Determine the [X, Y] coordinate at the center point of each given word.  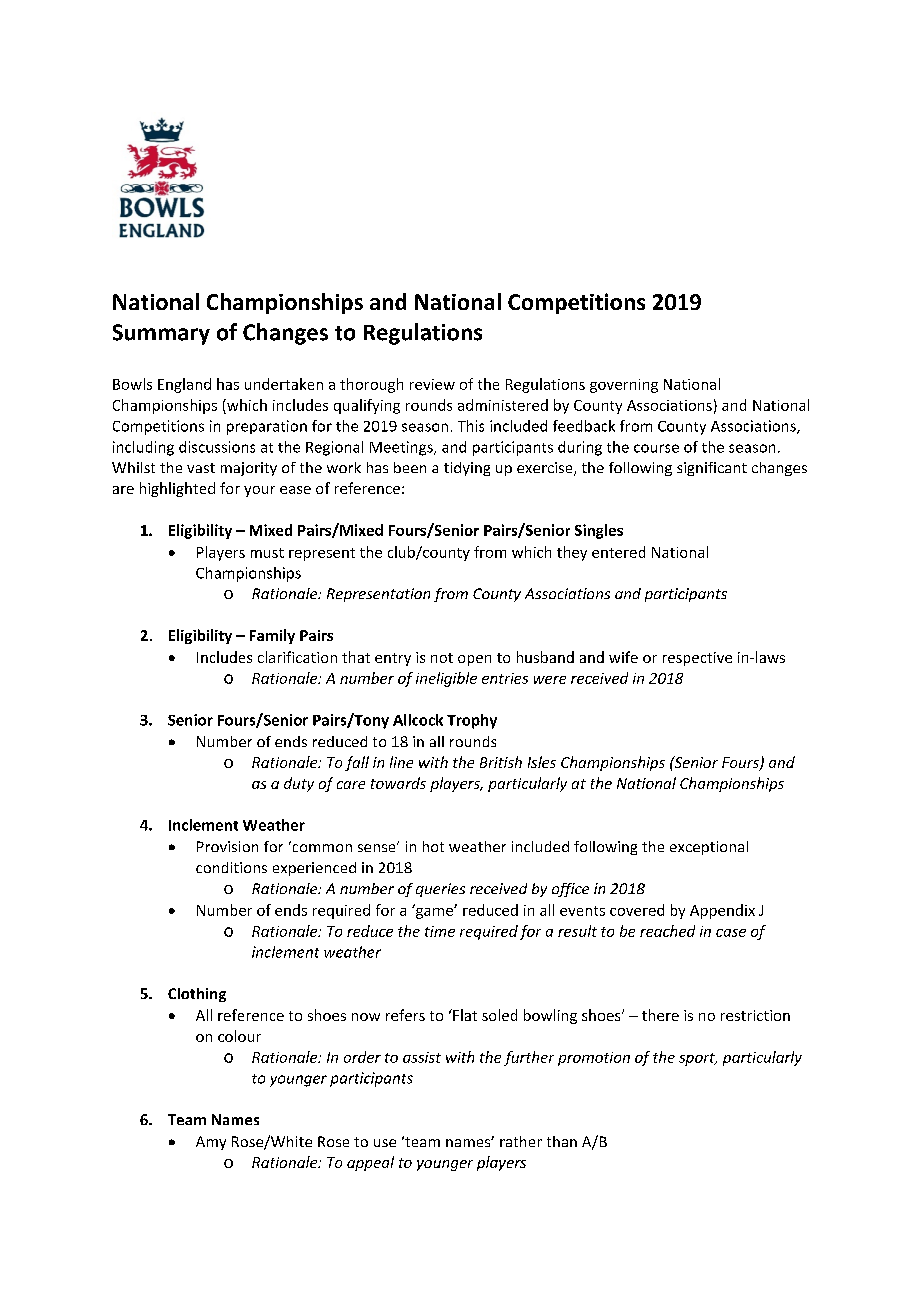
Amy [211, 1143]
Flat [464, 1015]
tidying [467, 469]
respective [697, 659]
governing [624, 386]
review [432, 384]
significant [712, 469]
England [184, 385]
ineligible [446, 679]
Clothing [197, 995]
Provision [227, 846]
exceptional [709, 848]
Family [272, 636]
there [660, 1015]
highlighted [177, 489]
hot [433, 846]
